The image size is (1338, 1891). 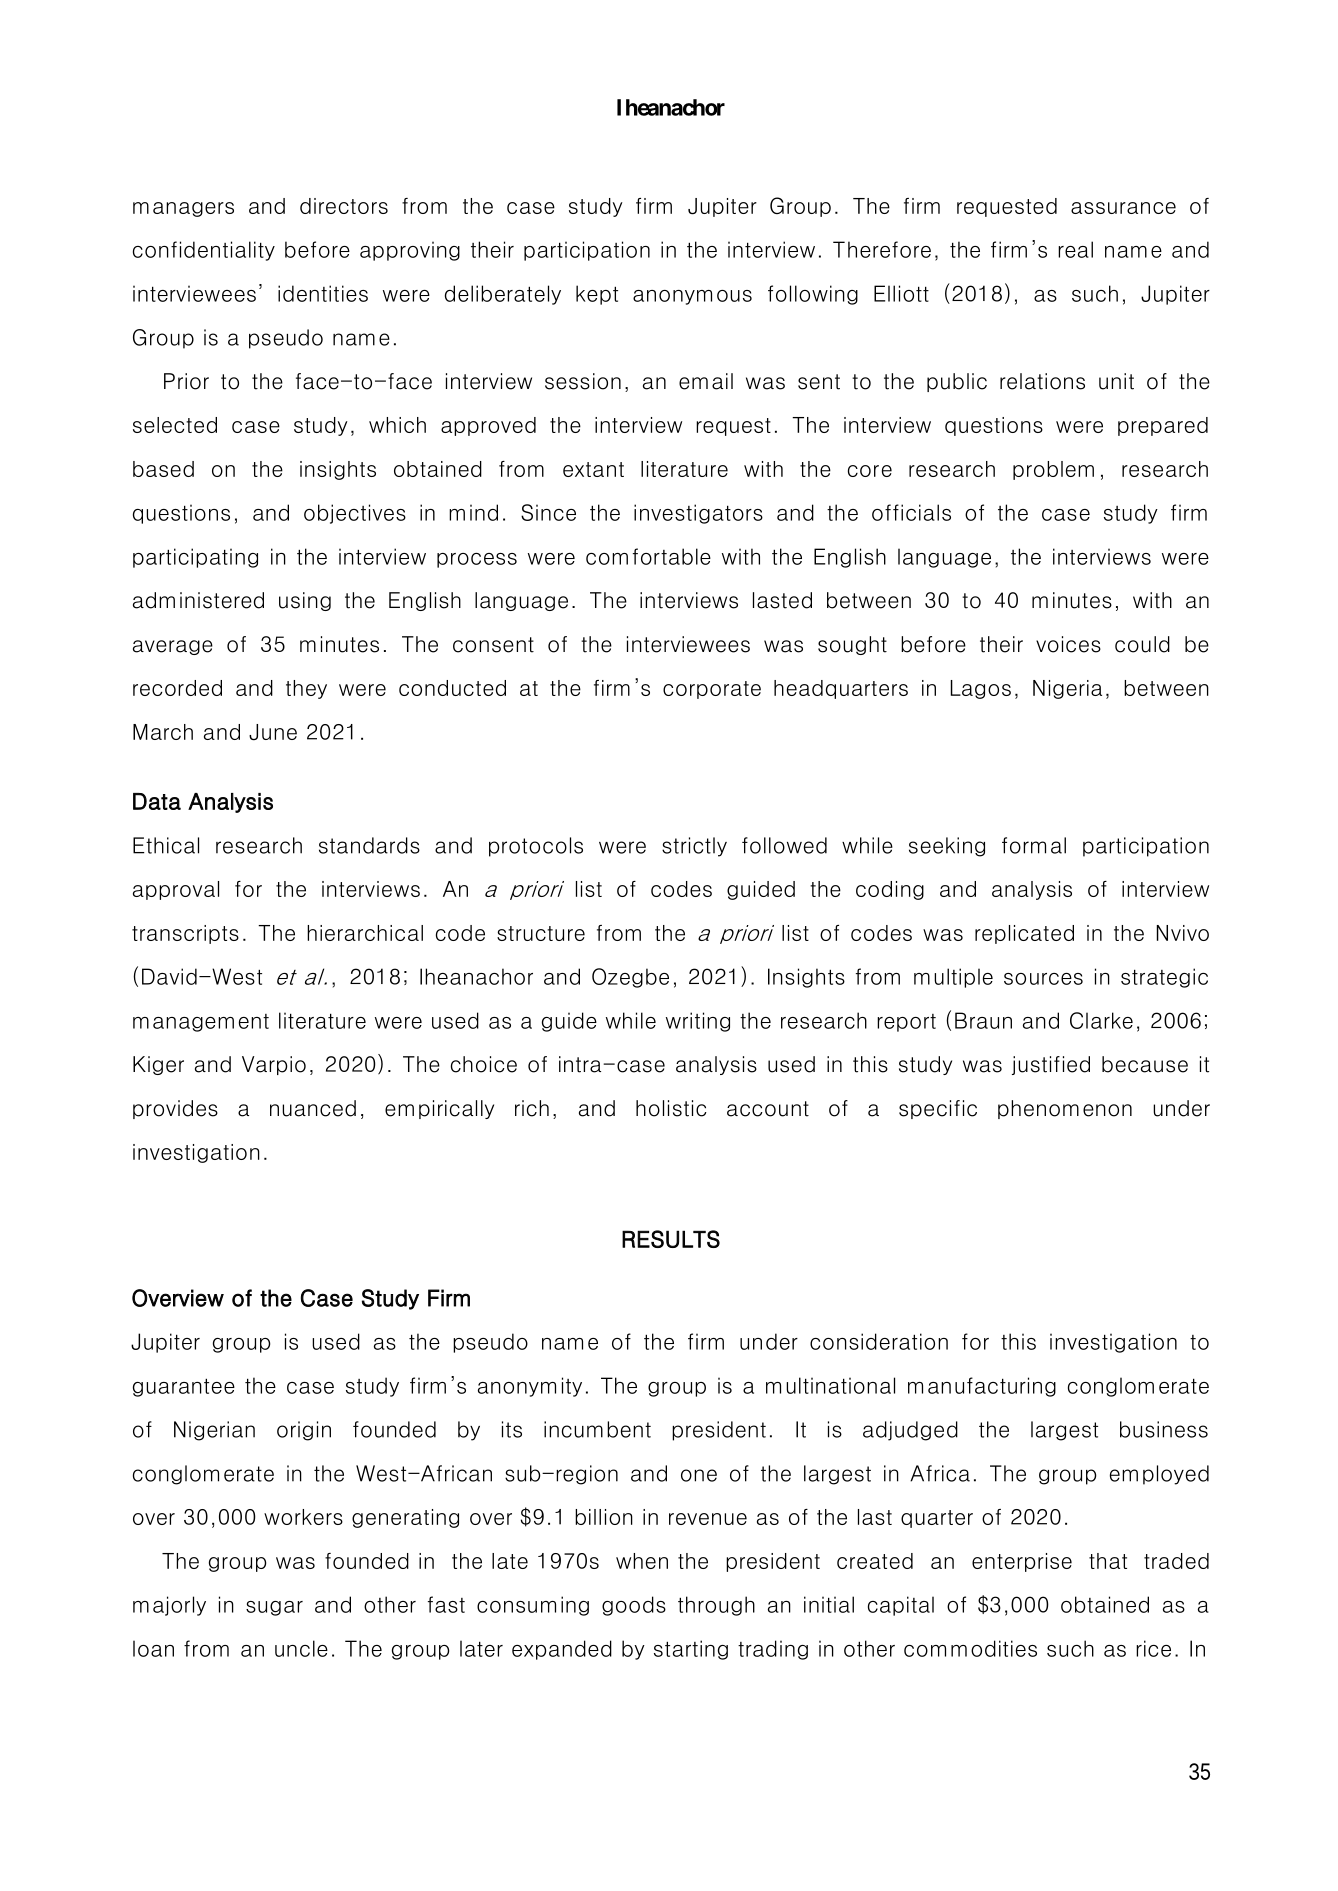 What do you see at coordinates (981, 689) in the screenshot?
I see `Lagos` at bounding box center [981, 689].
